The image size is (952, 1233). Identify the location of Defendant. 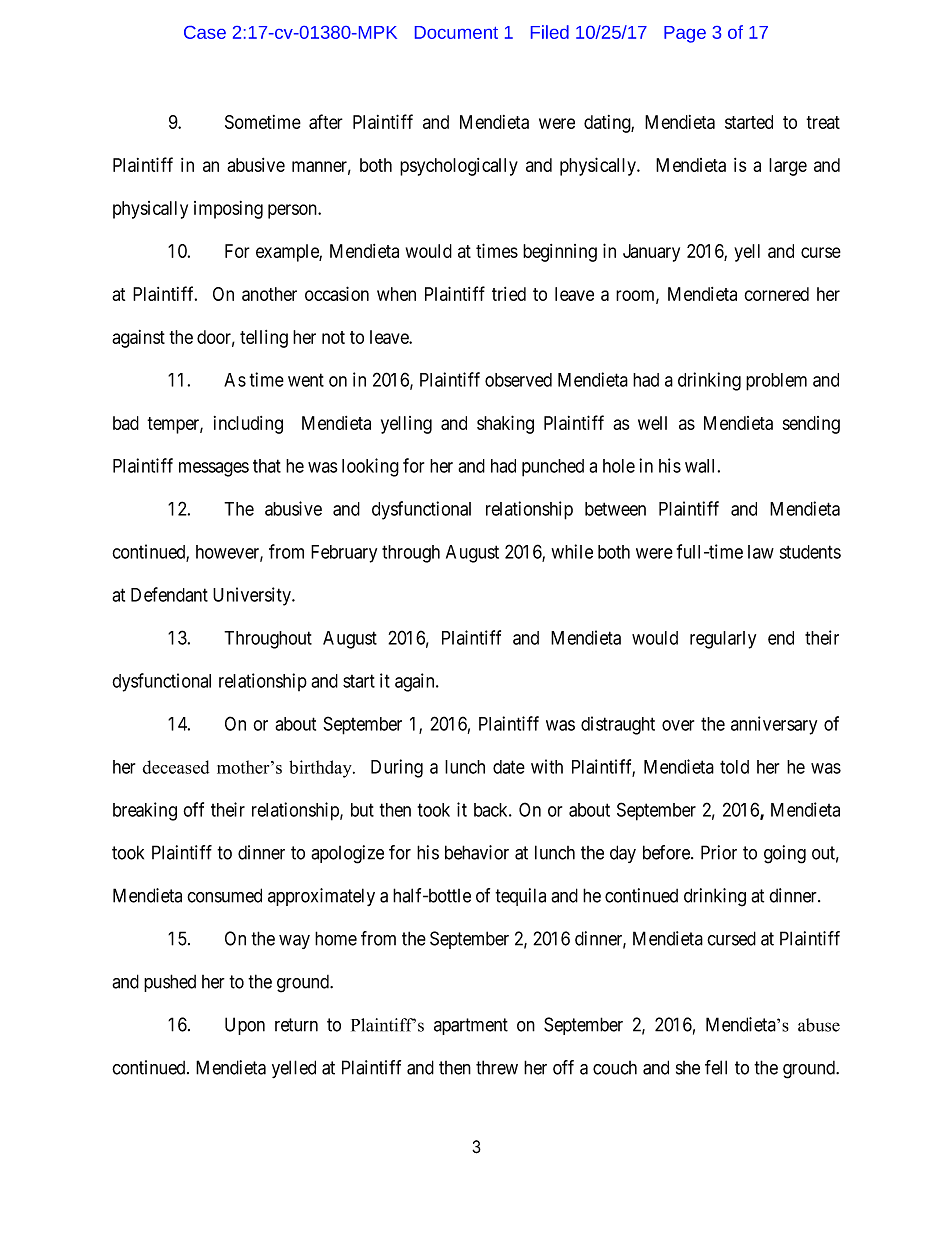
(169, 594).
